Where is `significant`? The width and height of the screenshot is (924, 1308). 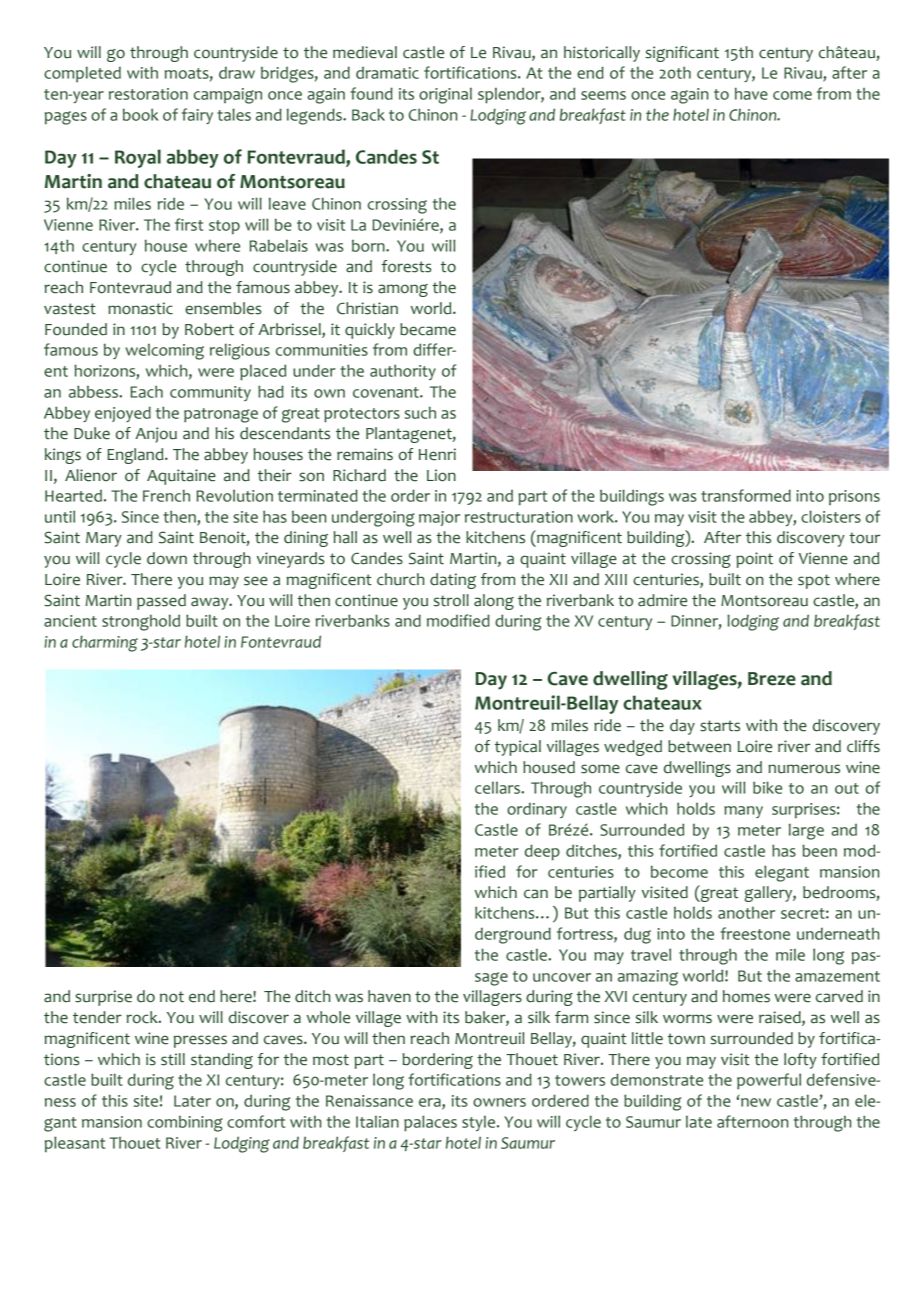
significant is located at coordinates (682, 54).
